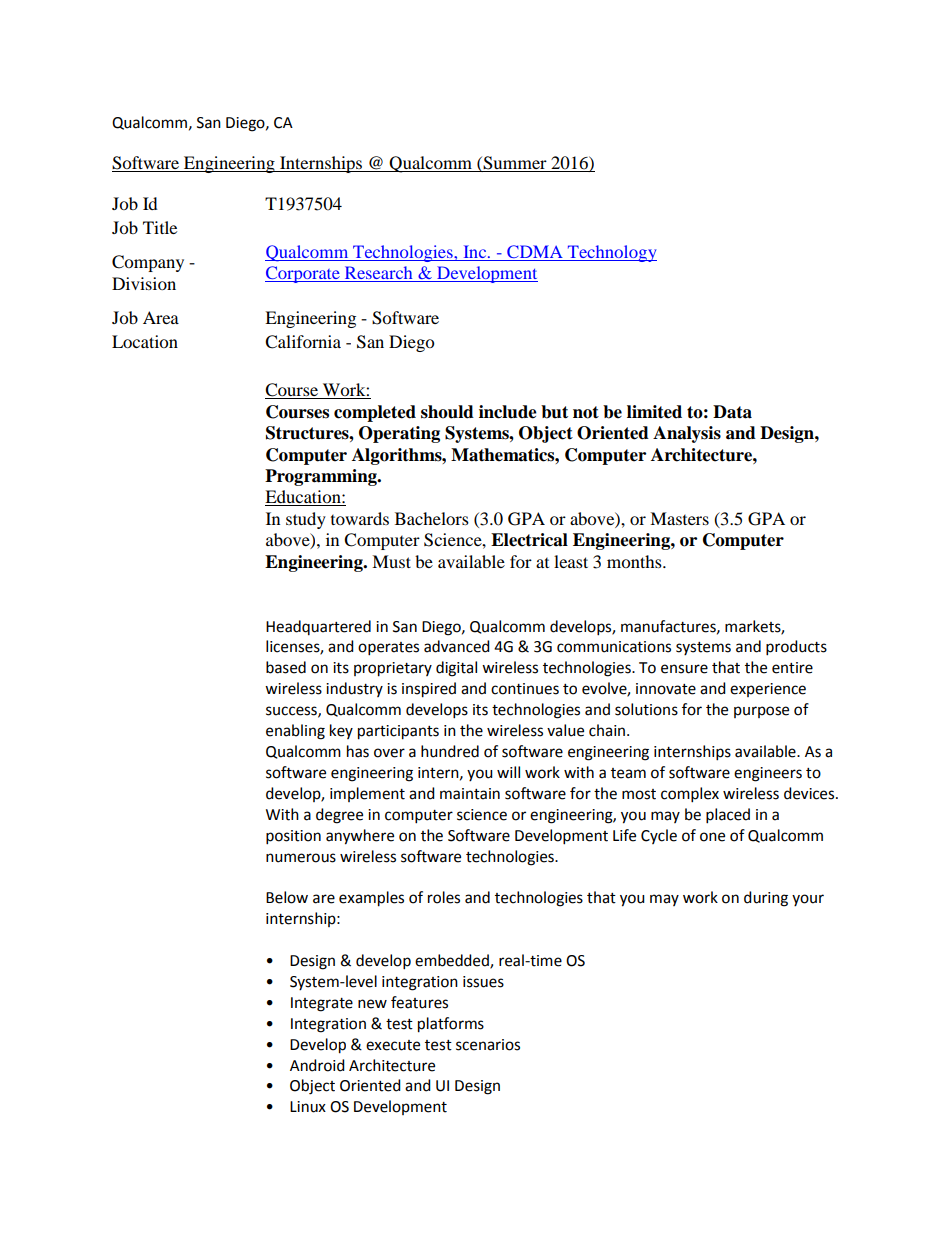 The width and height of the image is (952, 1233). I want to click on maintain, so click(470, 794).
